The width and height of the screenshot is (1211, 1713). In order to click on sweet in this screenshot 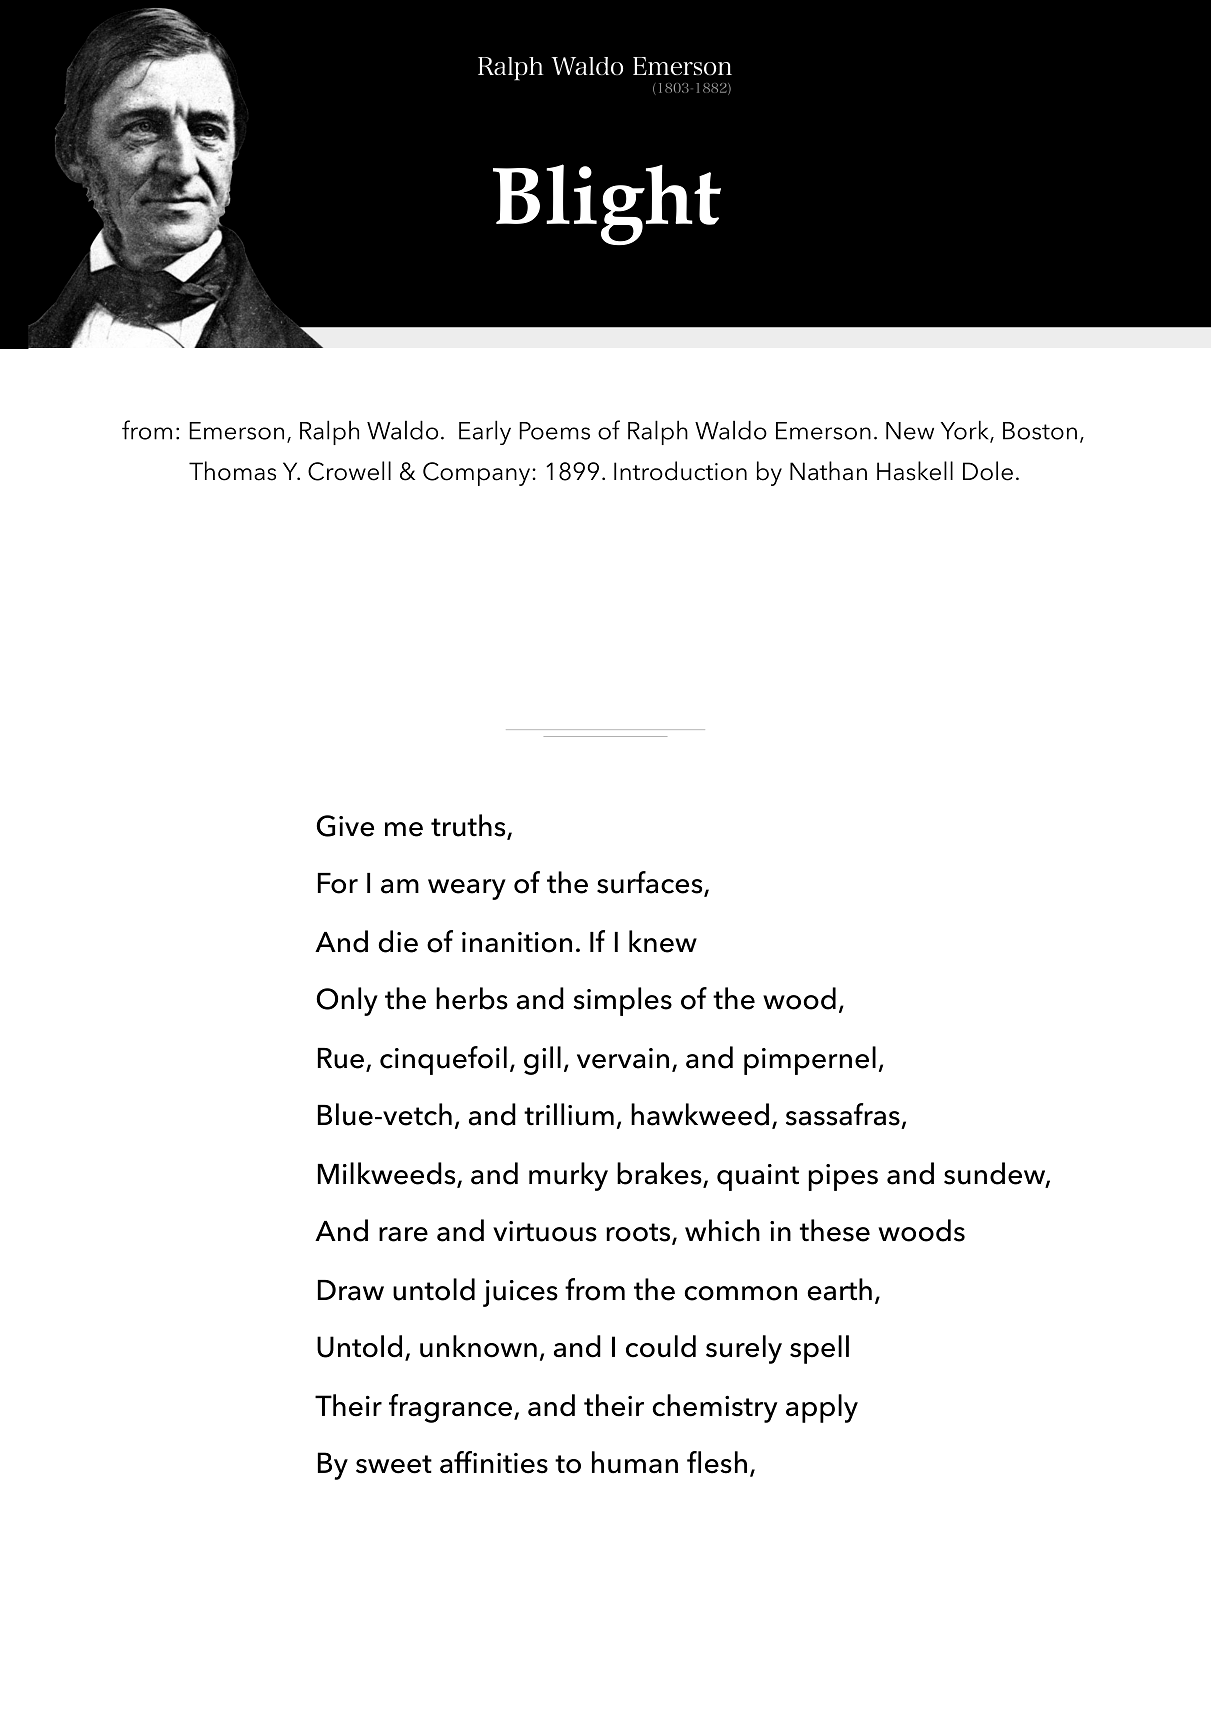, I will do `click(394, 1464)`.
